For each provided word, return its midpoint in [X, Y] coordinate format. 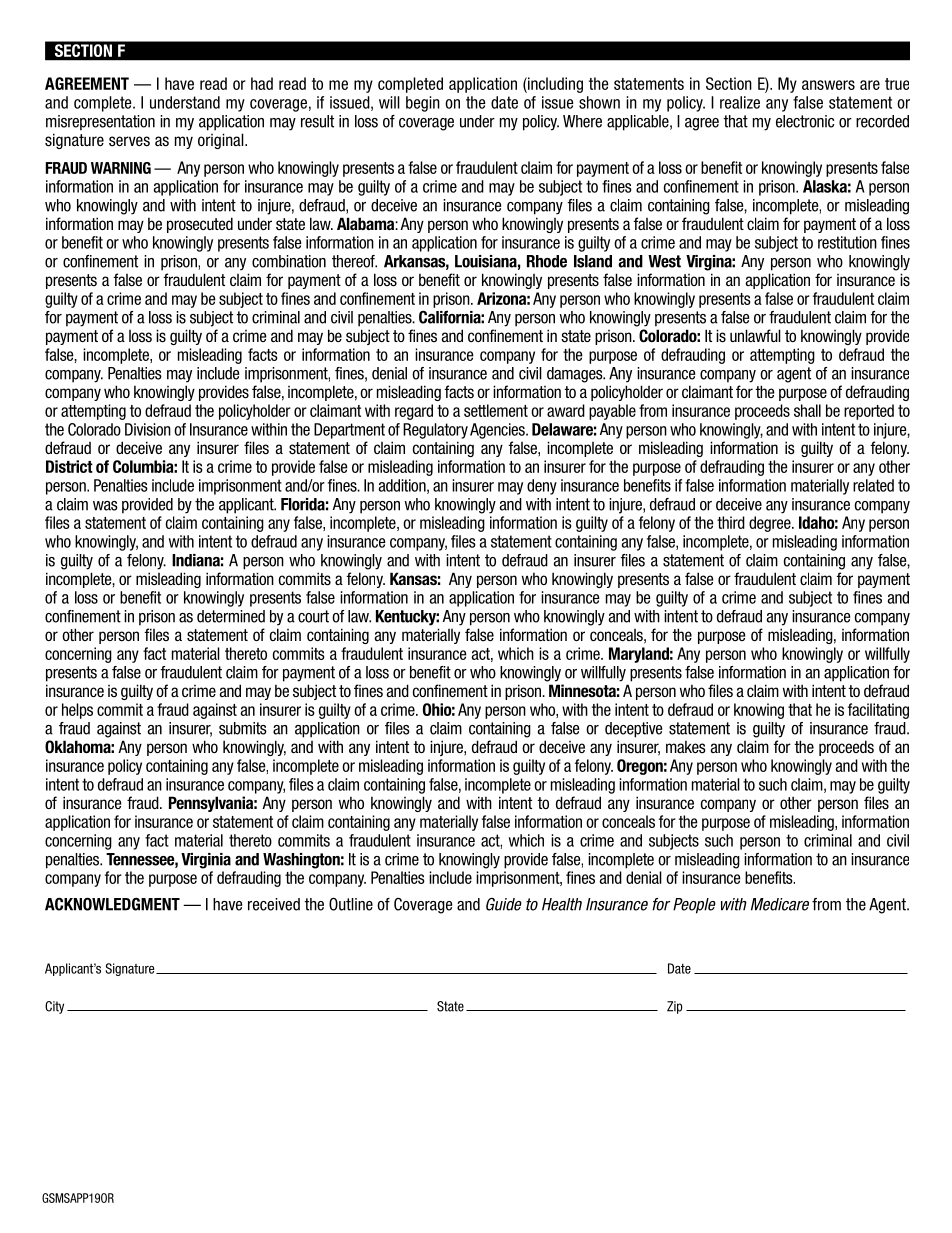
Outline [351, 904]
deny [542, 487]
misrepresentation [100, 123]
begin [423, 104]
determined [231, 616]
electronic [805, 121]
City [54, 1007]
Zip [675, 1007]
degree [771, 524]
